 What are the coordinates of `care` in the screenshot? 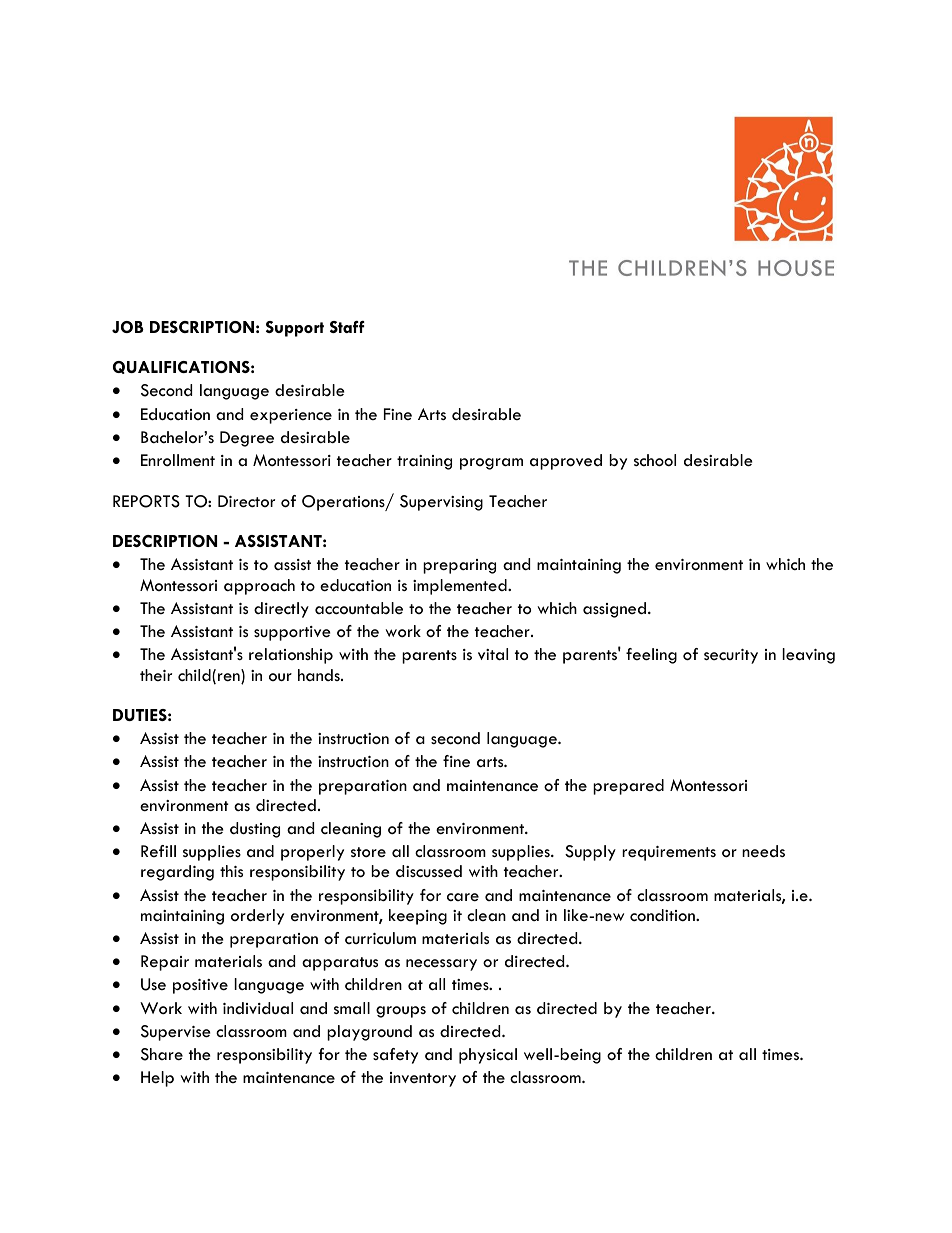 It's located at (463, 897).
